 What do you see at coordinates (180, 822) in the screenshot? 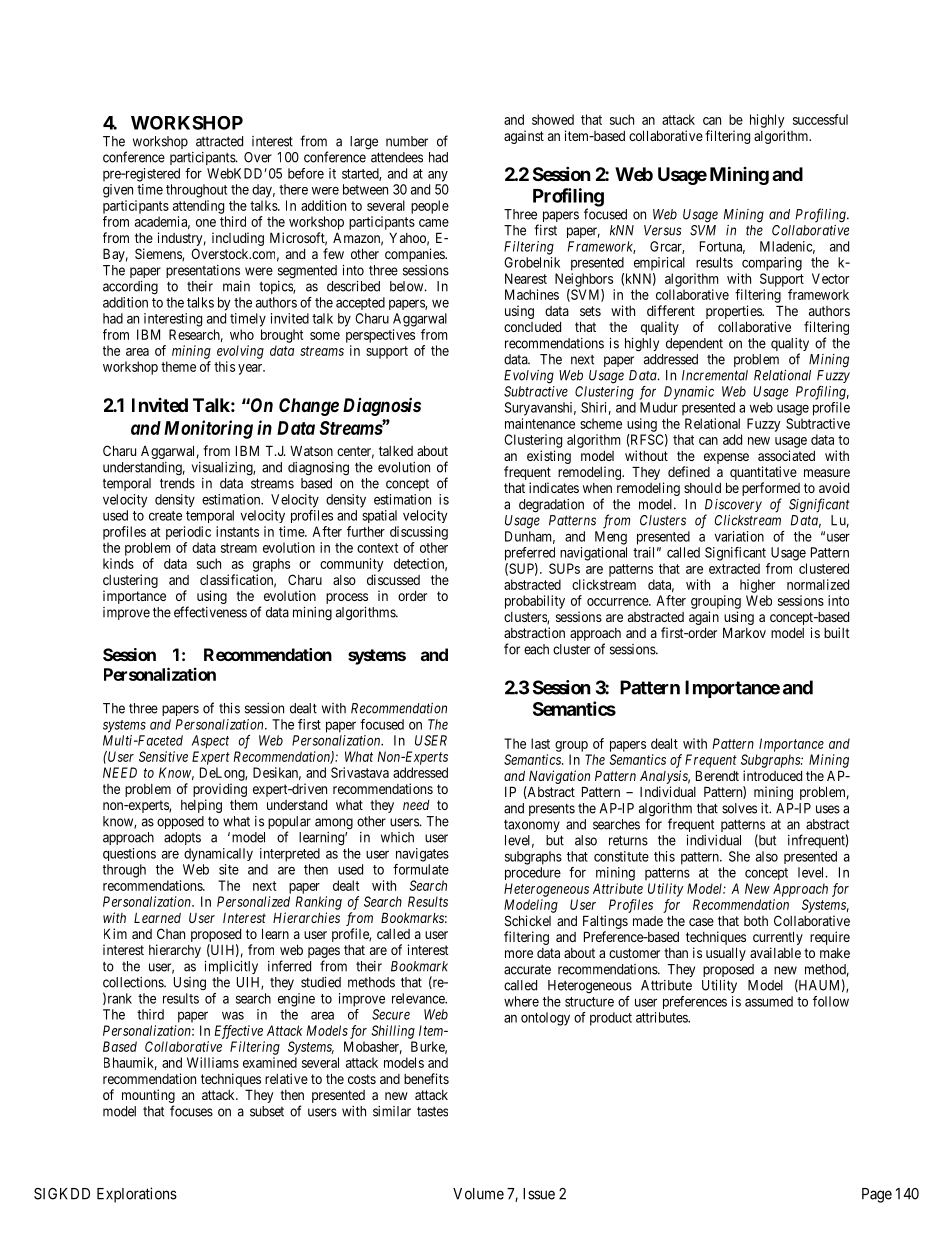
I see `opposed` at bounding box center [180, 822].
